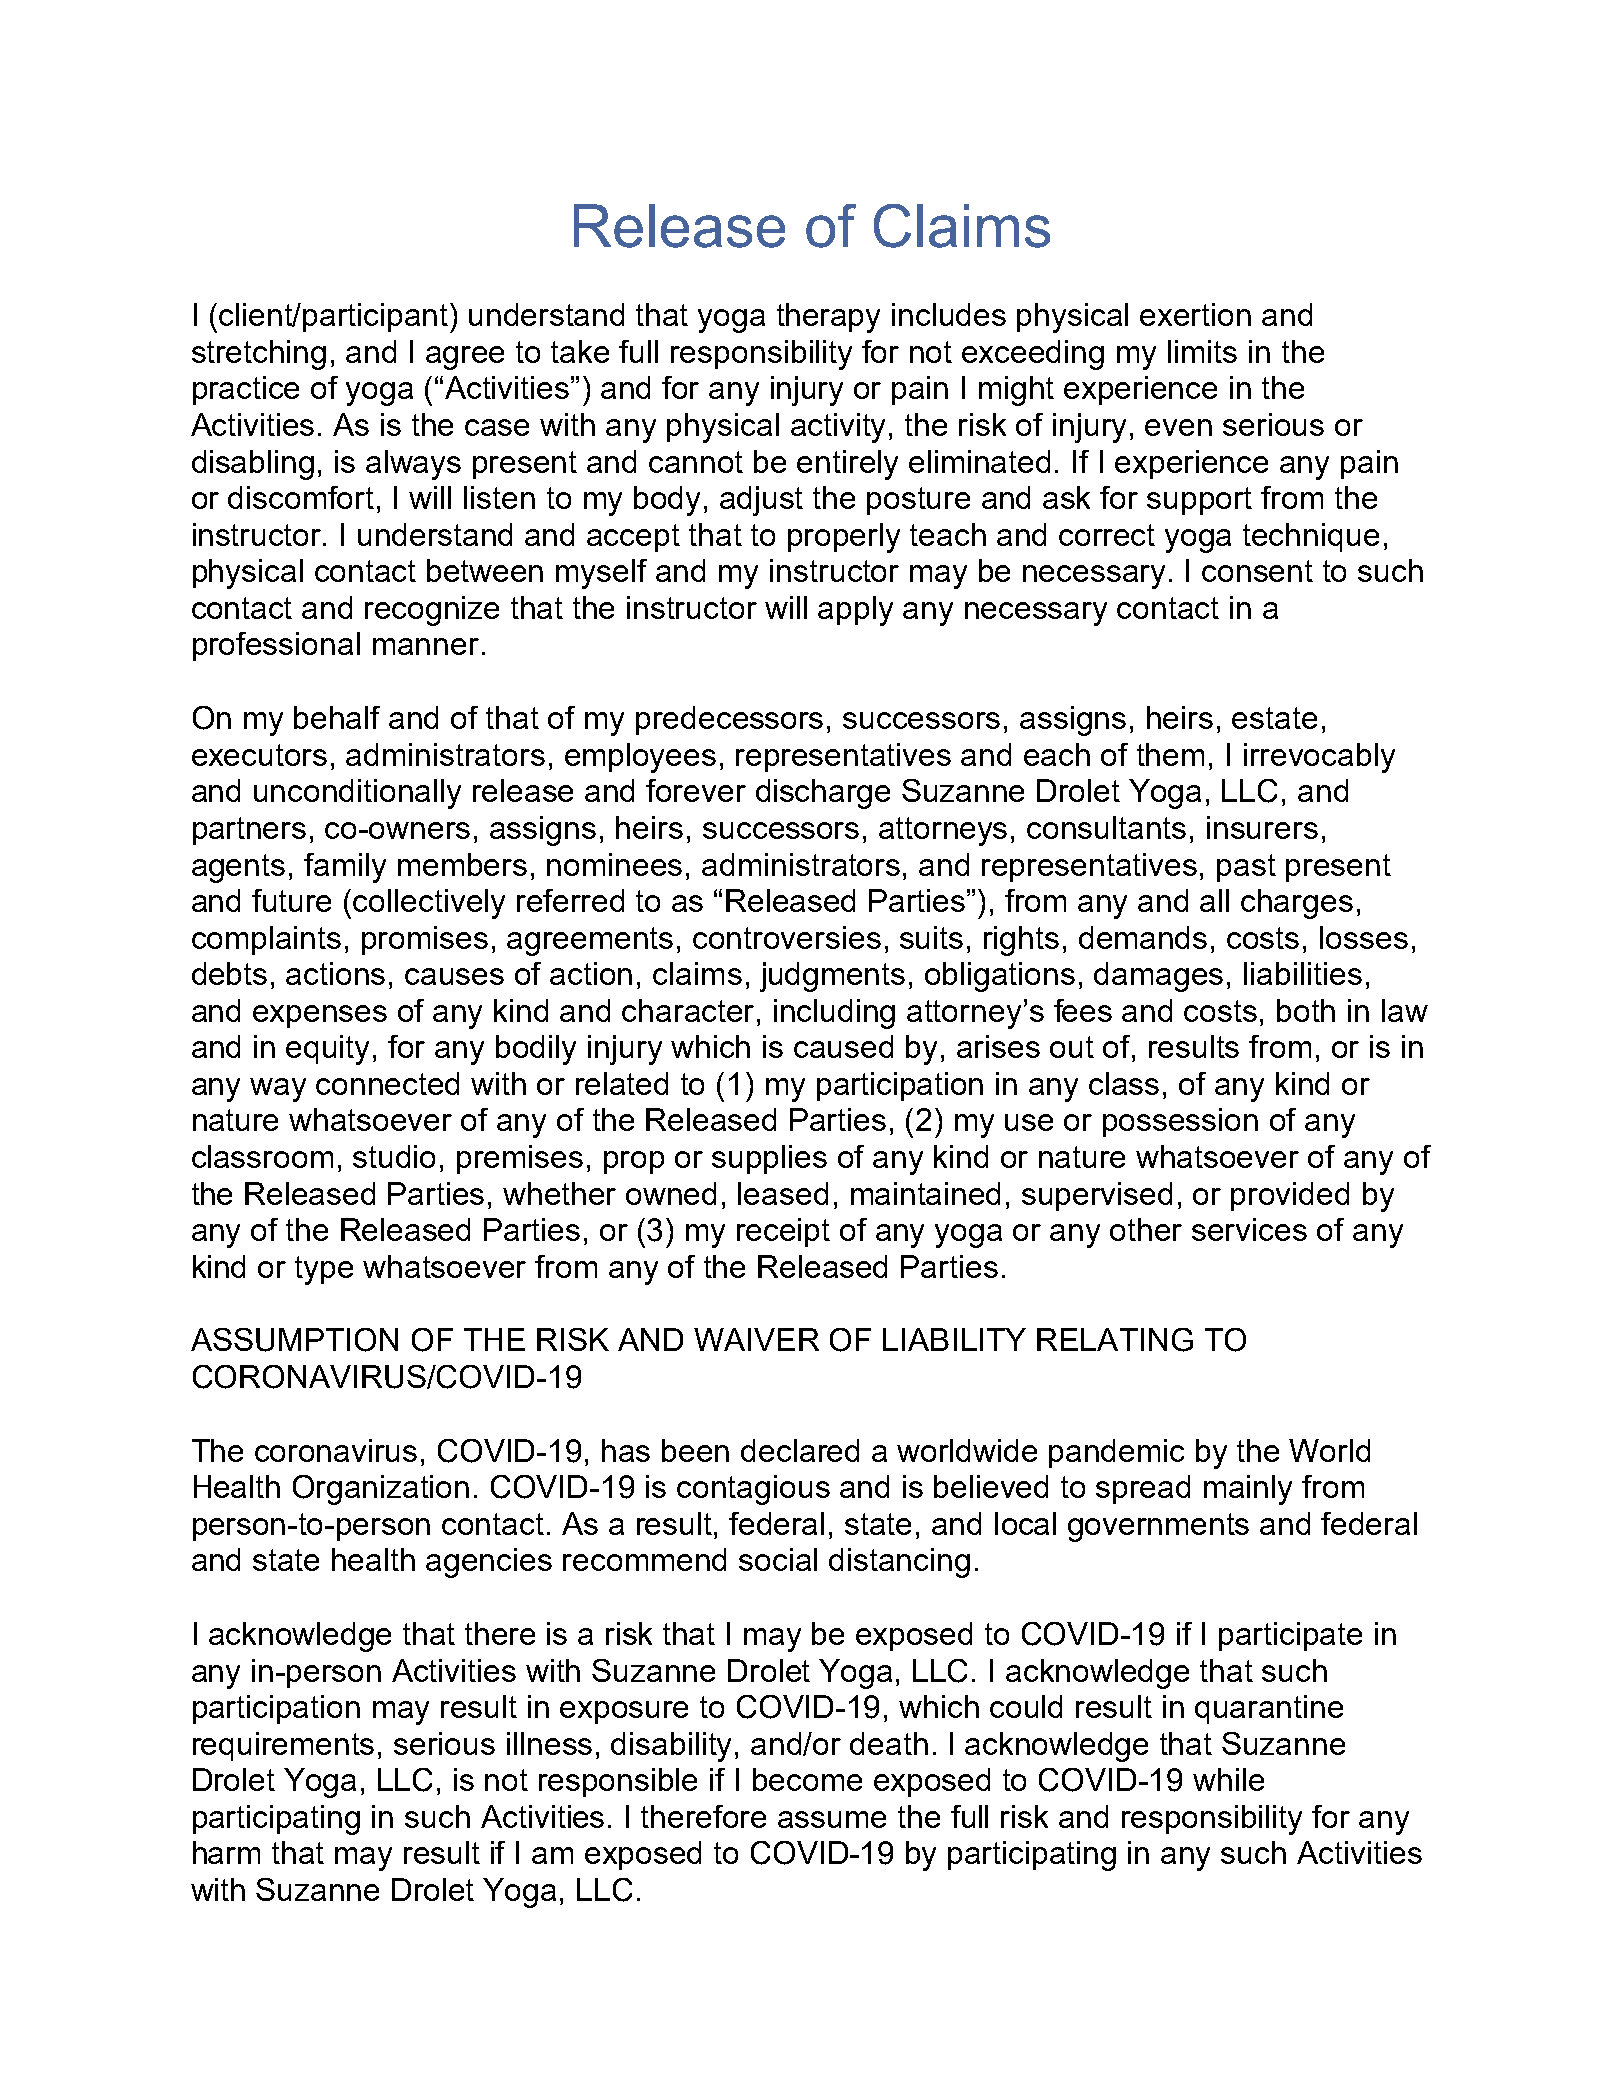  What do you see at coordinates (729, 720) in the screenshot?
I see `predecessors` at bounding box center [729, 720].
